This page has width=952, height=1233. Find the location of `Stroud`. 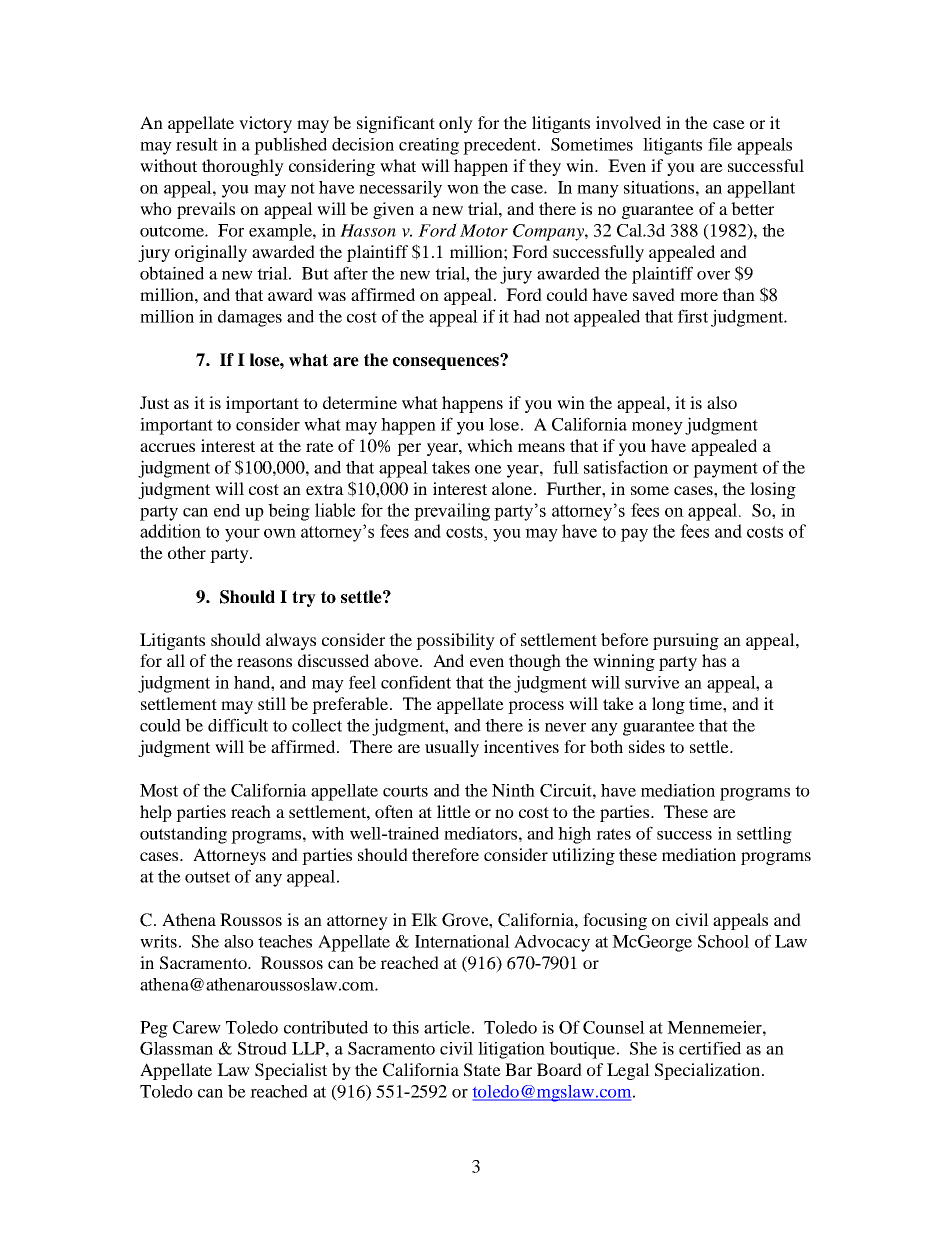

Stroud is located at coordinates (262, 1048).
